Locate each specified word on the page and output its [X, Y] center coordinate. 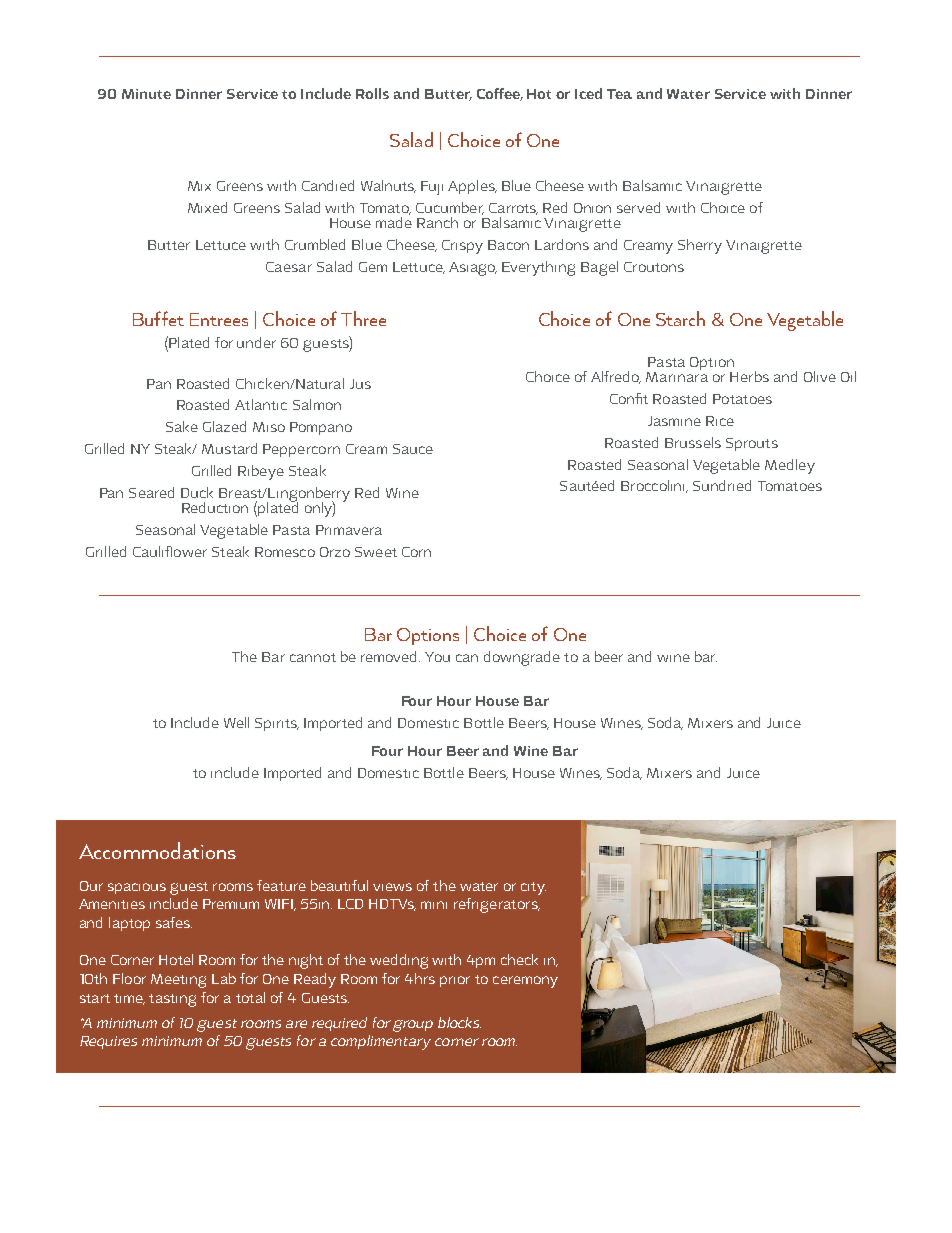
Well [236, 722]
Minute [146, 94]
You [437, 657]
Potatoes [742, 399]
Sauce [413, 449]
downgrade [522, 658]
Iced [588, 93]
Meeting [178, 981]
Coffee [500, 94]
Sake [182, 426]
